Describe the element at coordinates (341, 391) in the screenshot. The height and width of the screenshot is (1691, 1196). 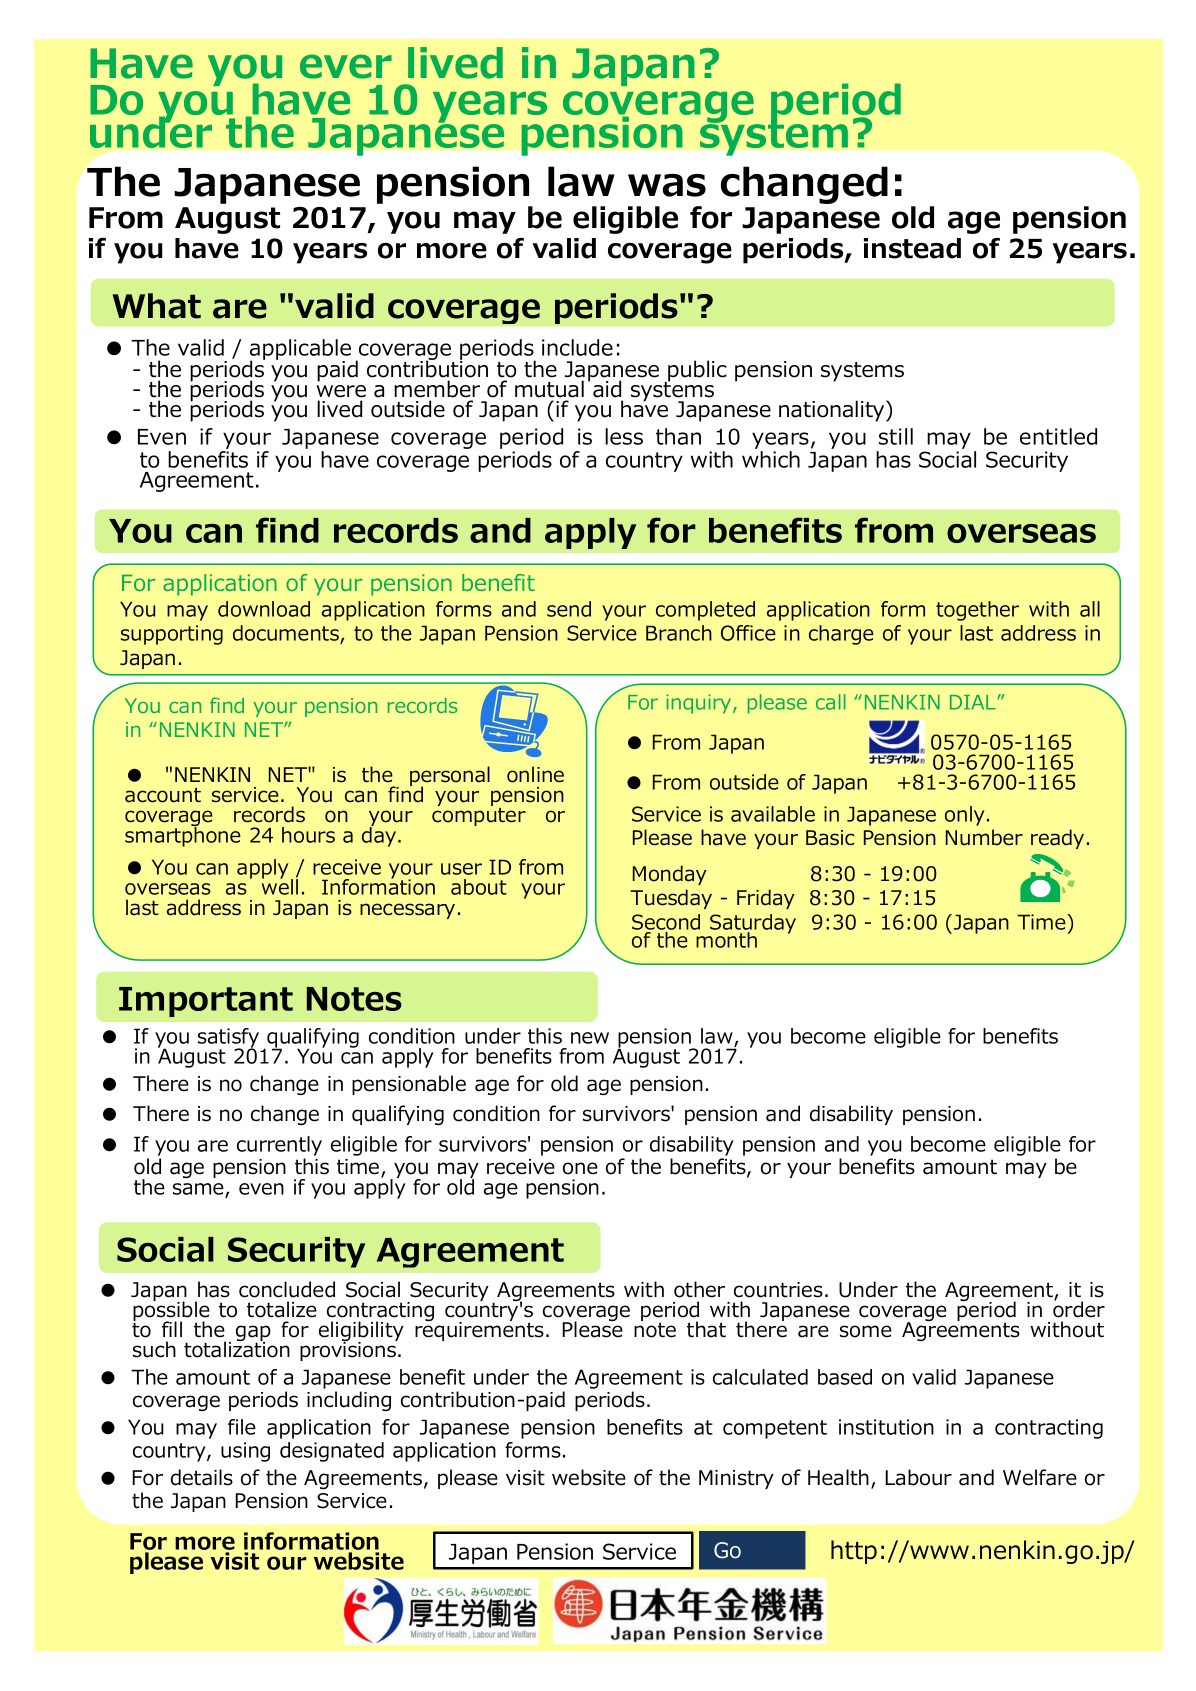
I see `were` at that location.
